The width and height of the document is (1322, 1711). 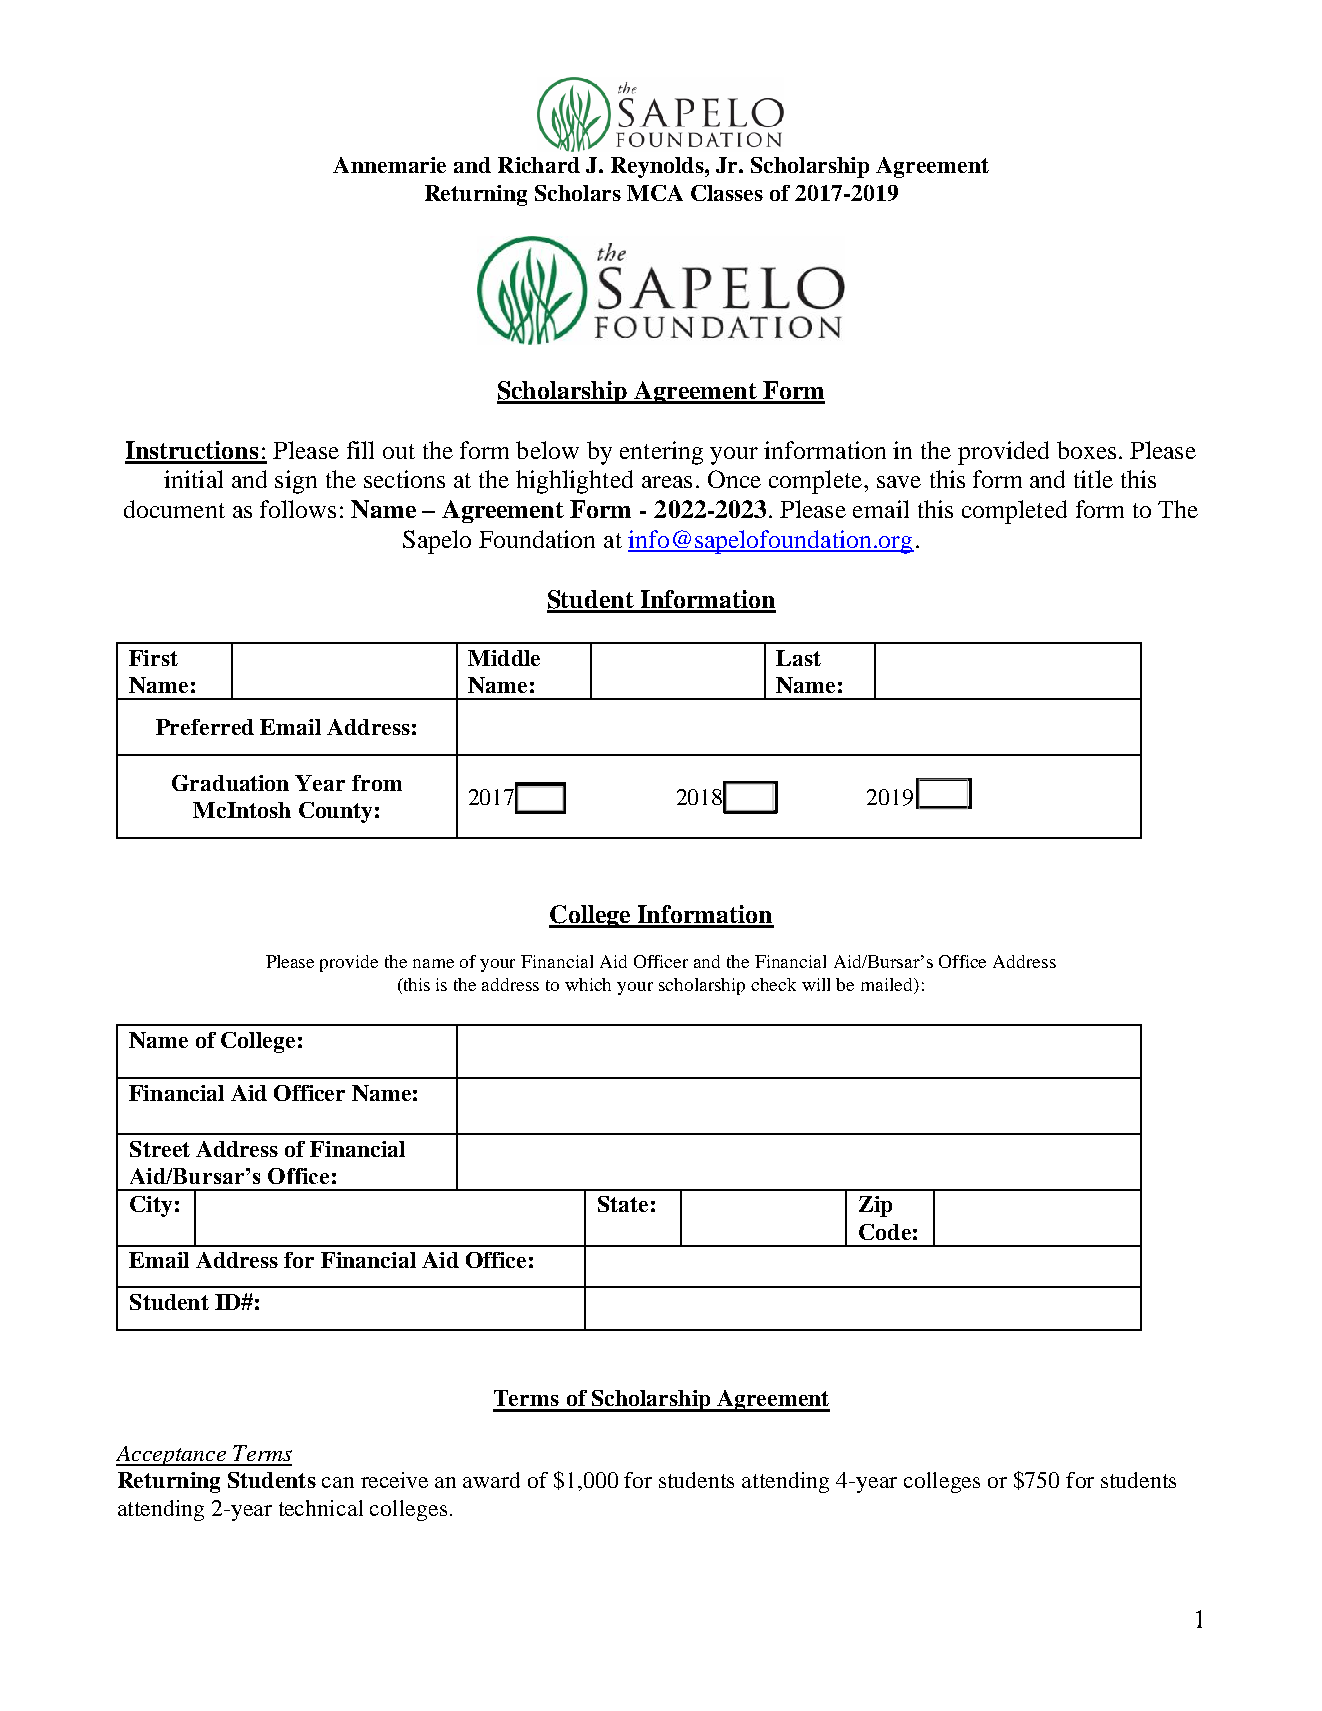 What do you see at coordinates (655, 193) in the document?
I see `MCA` at bounding box center [655, 193].
